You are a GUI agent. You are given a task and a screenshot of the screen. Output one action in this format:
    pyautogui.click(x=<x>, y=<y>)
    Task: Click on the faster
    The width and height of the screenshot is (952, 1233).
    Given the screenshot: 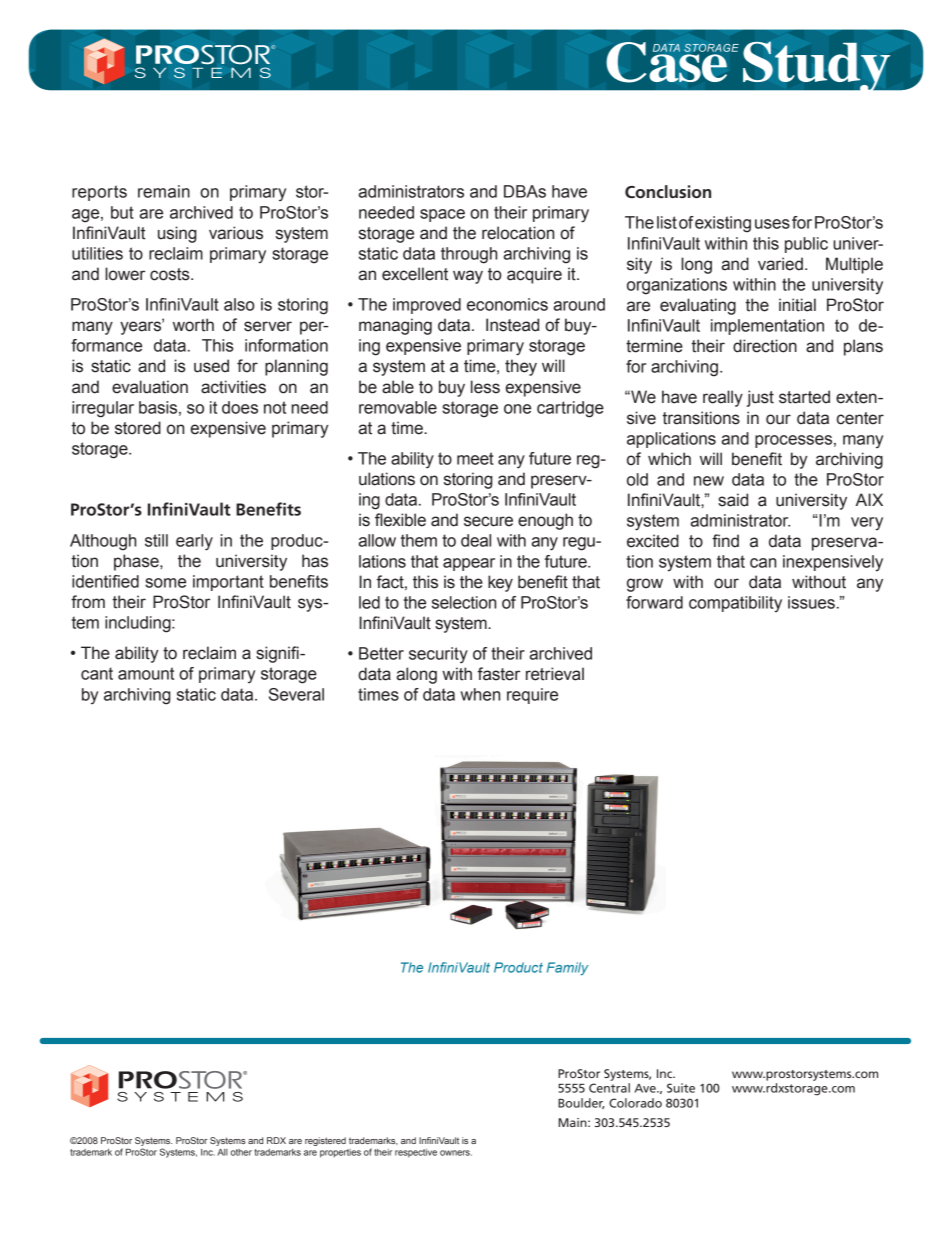 What is the action you would take?
    pyautogui.click(x=499, y=674)
